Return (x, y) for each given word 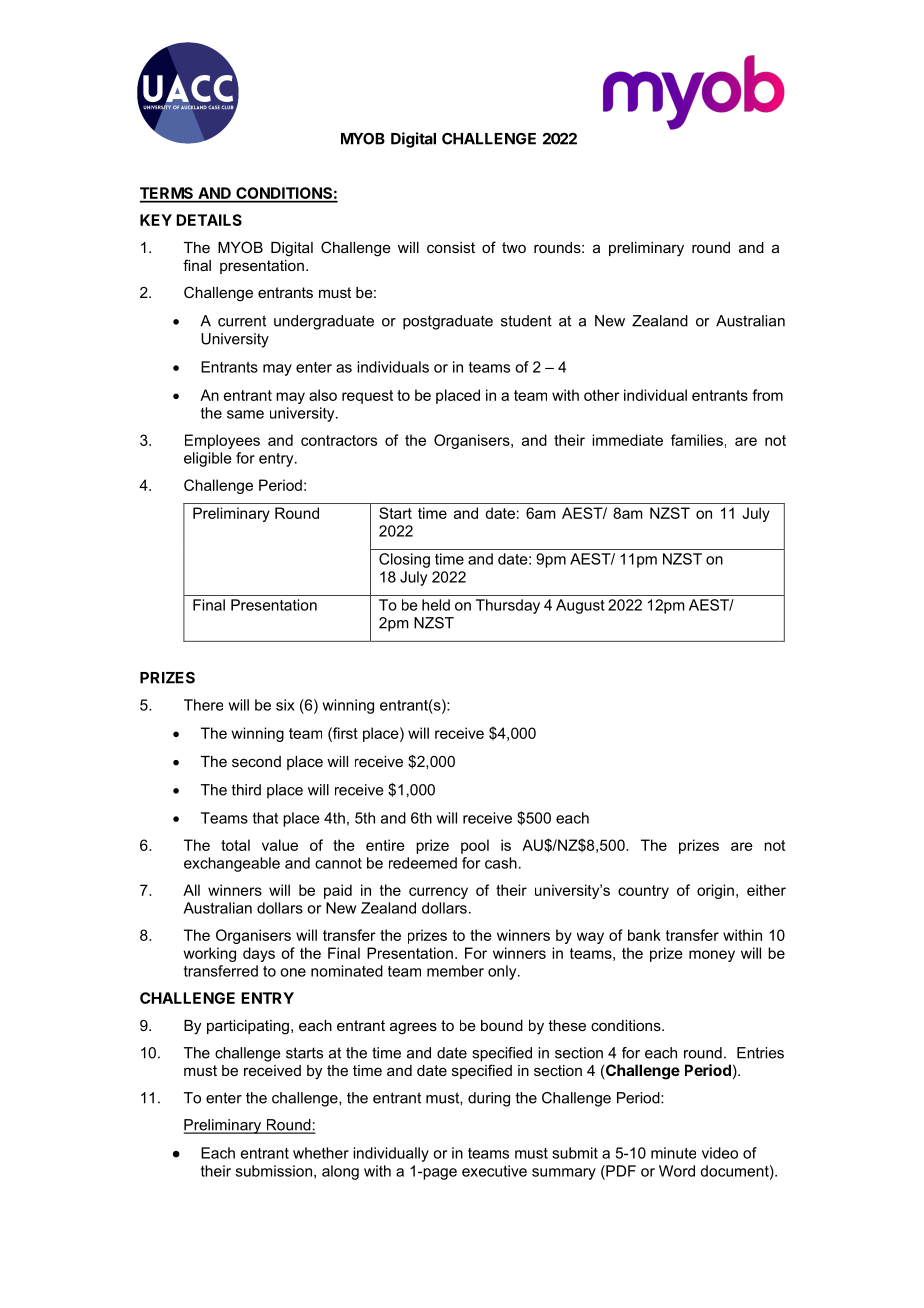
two (514, 247)
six (285, 705)
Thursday (508, 606)
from (767, 395)
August (580, 606)
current (242, 321)
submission (274, 1171)
